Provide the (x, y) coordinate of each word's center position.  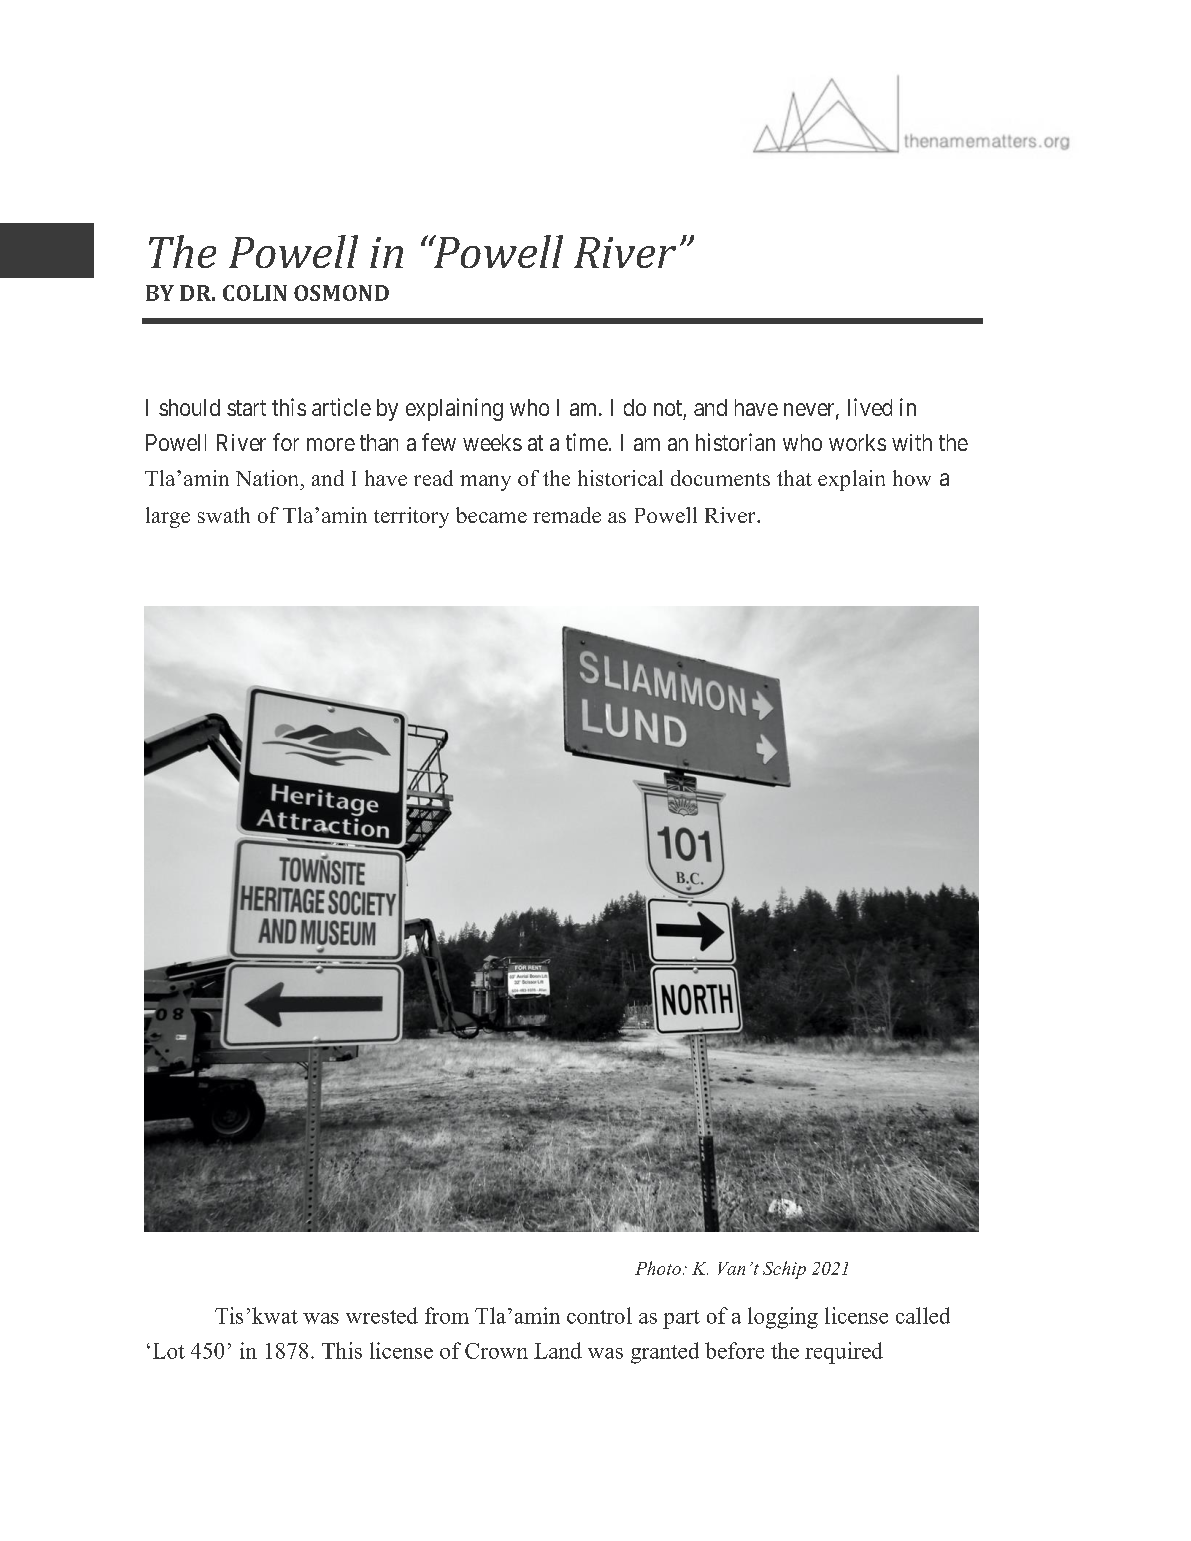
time (587, 442)
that (794, 478)
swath (224, 515)
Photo (658, 1268)
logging (783, 1318)
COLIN (255, 293)
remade (567, 515)
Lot (169, 1351)
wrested (382, 1315)
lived (870, 407)
